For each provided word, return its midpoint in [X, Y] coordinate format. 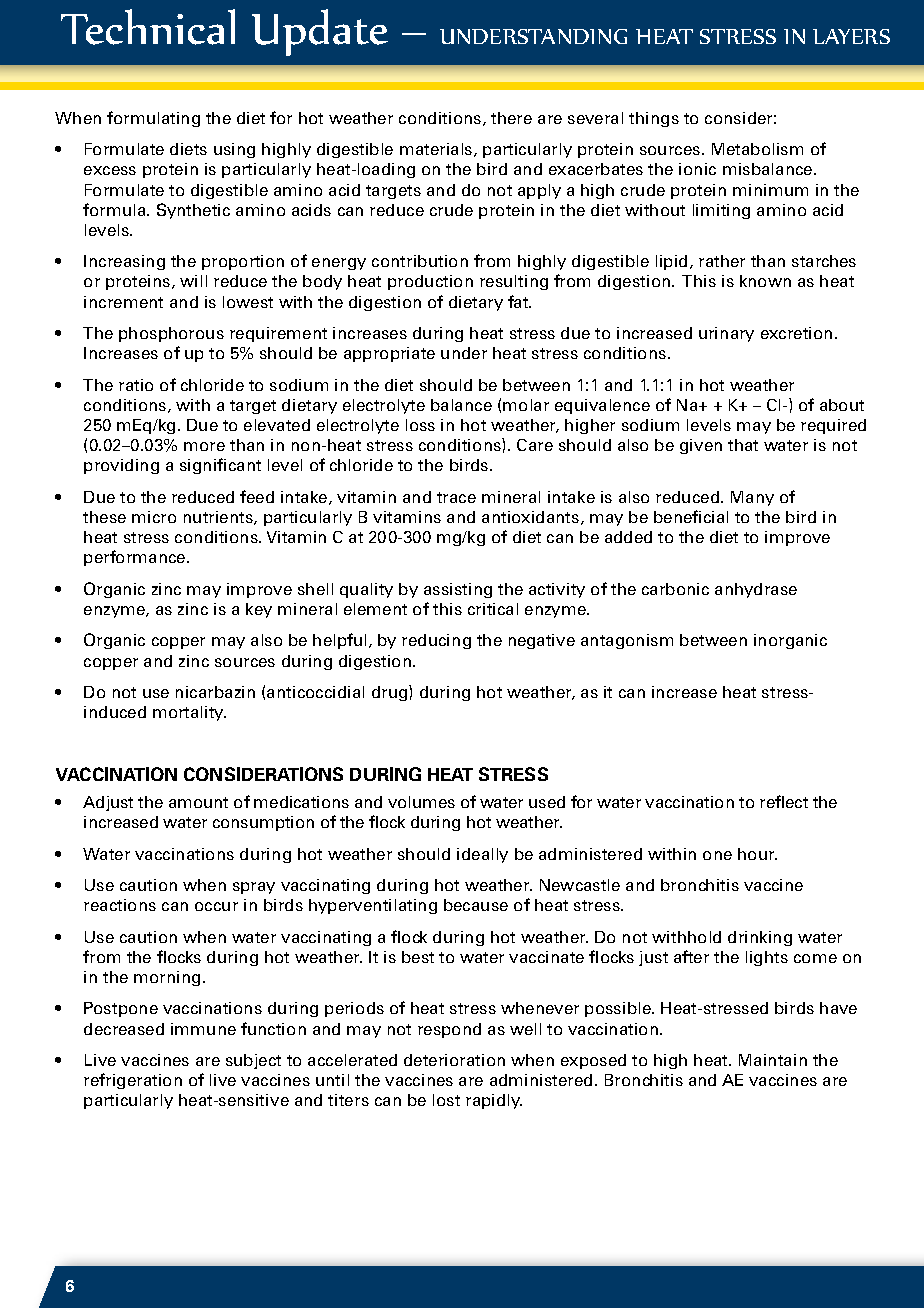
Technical [148, 27]
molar [526, 405]
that [743, 445]
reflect [784, 801]
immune [203, 1029]
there [511, 118]
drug [391, 693]
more [204, 446]
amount [198, 802]
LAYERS [851, 36]
